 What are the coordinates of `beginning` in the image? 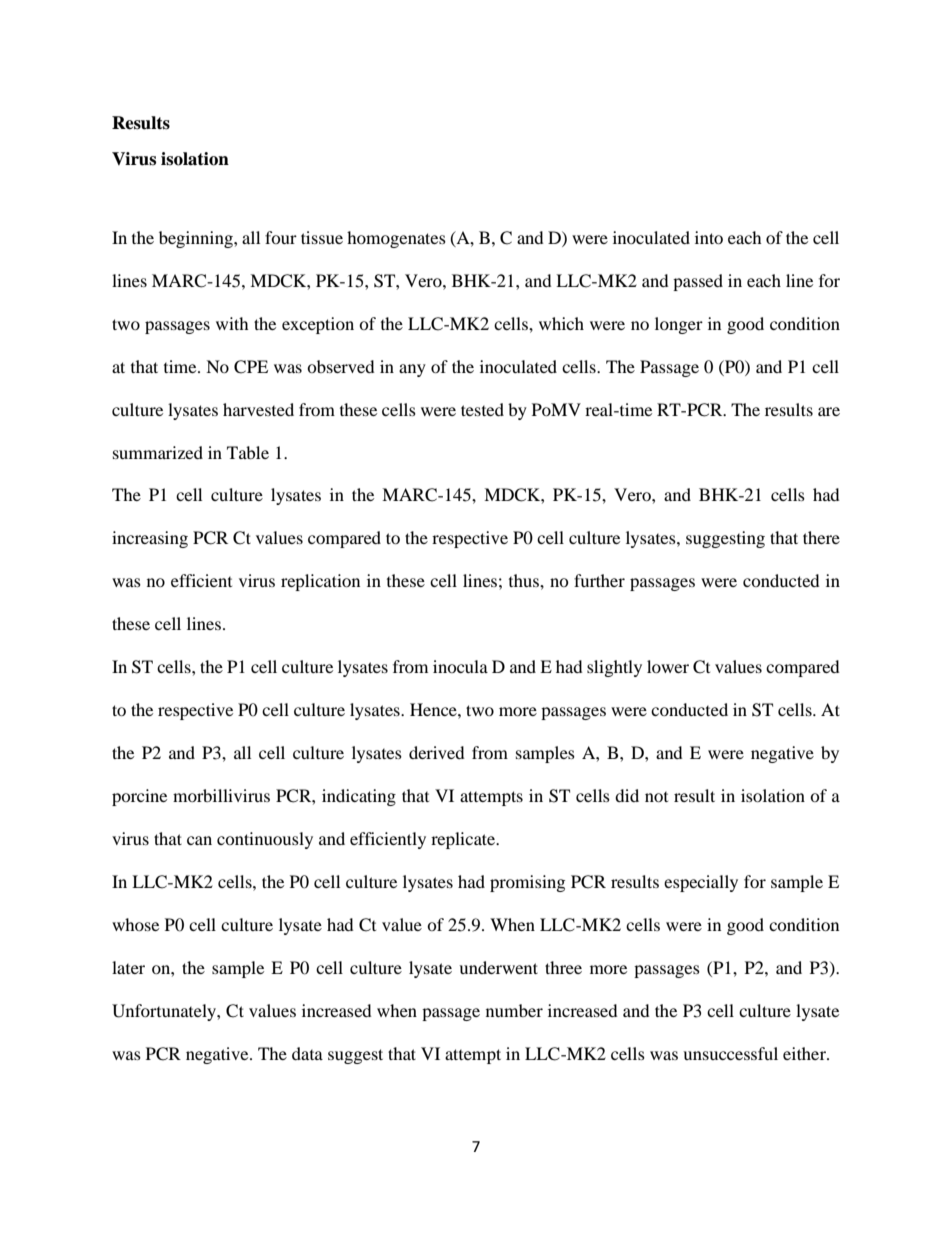 It's located at (197, 239).
